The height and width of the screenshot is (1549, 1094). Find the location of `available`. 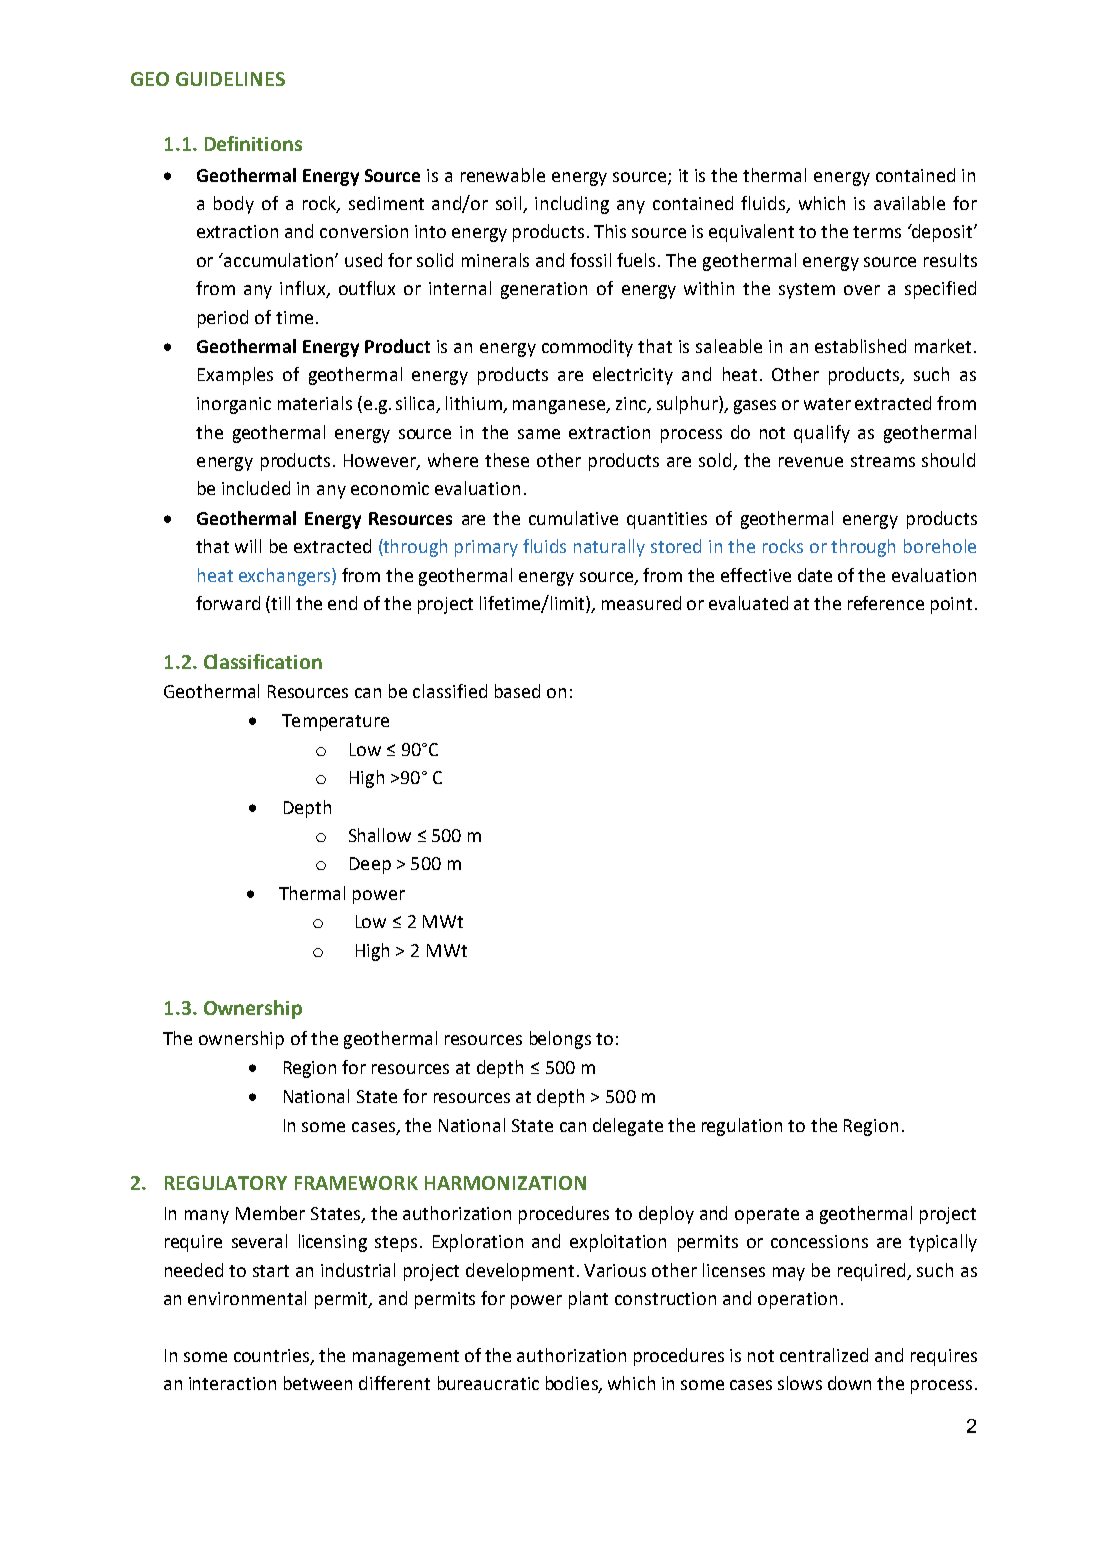

available is located at coordinates (909, 203).
